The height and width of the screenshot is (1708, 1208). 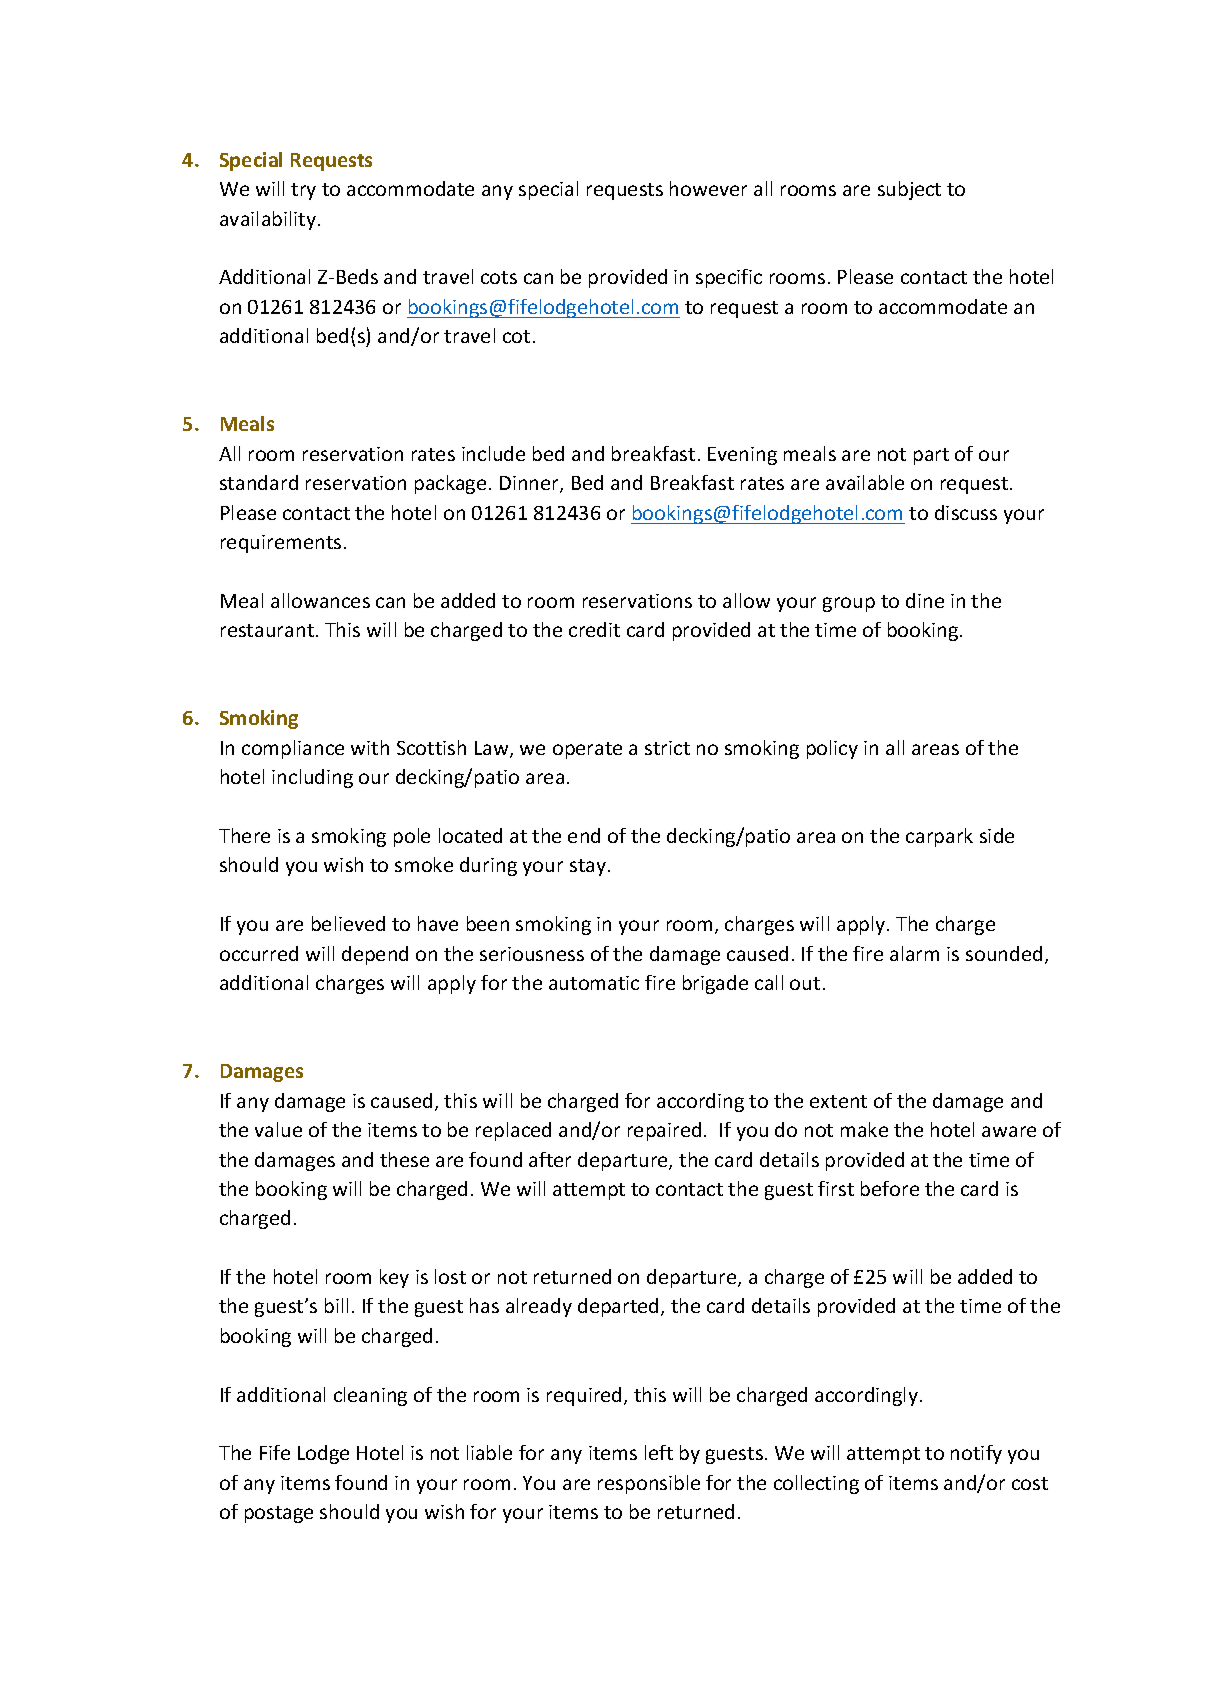 I want to click on pole, so click(x=412, y=837).
